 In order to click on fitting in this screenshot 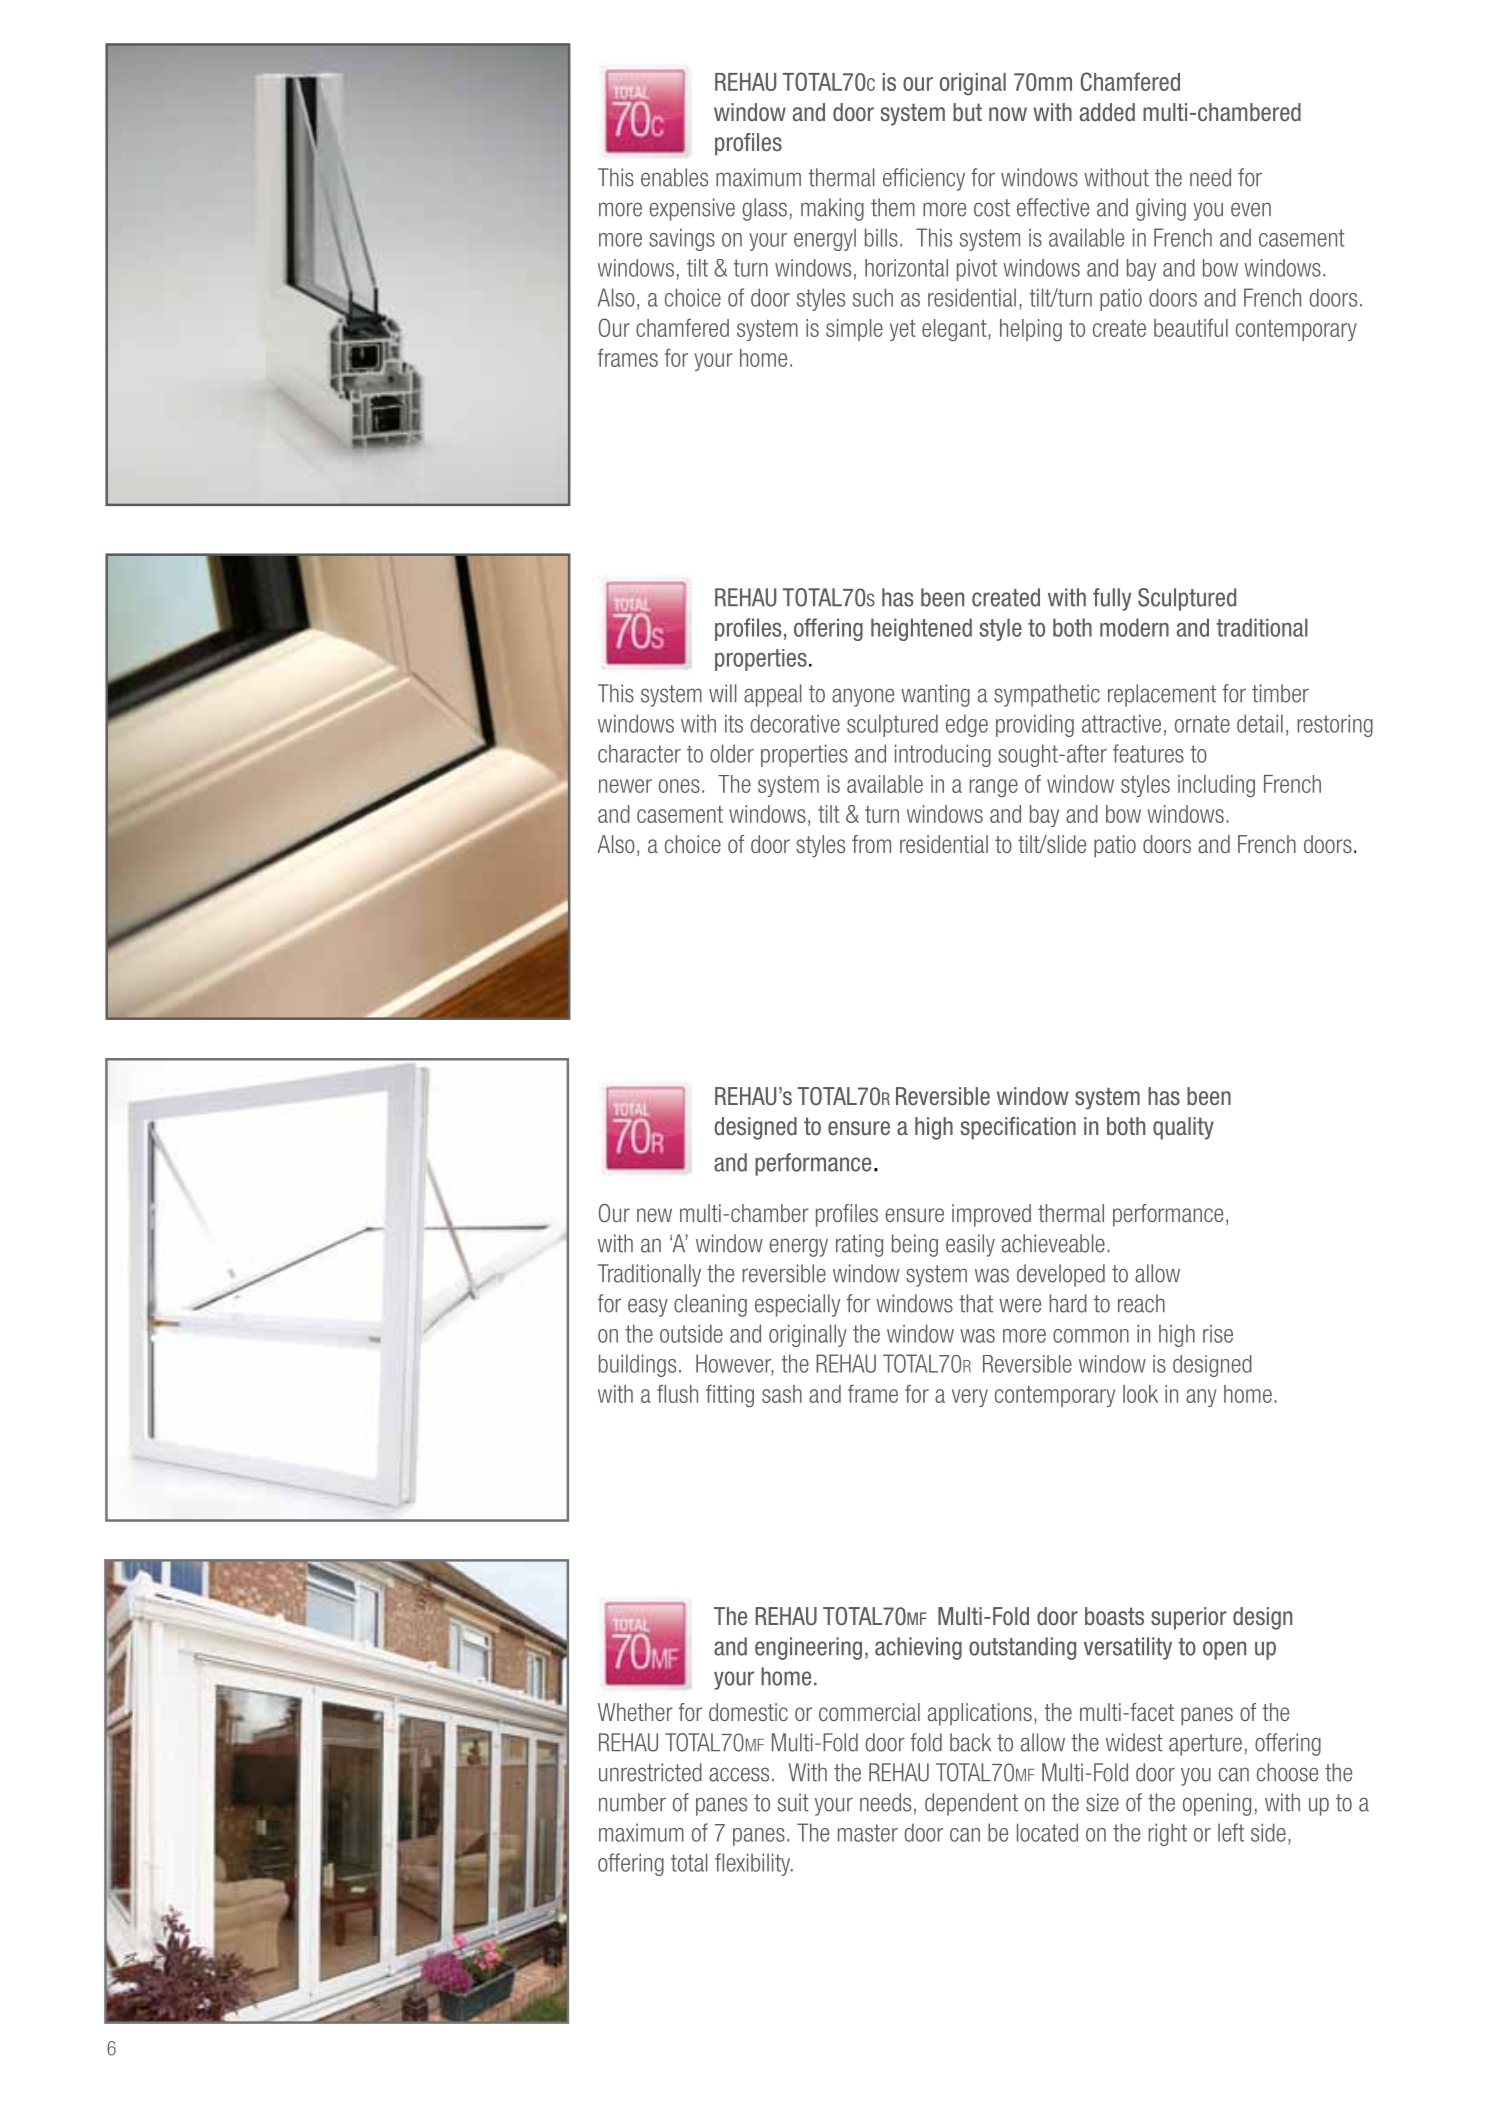, I will do `click(730, 1396)`.
